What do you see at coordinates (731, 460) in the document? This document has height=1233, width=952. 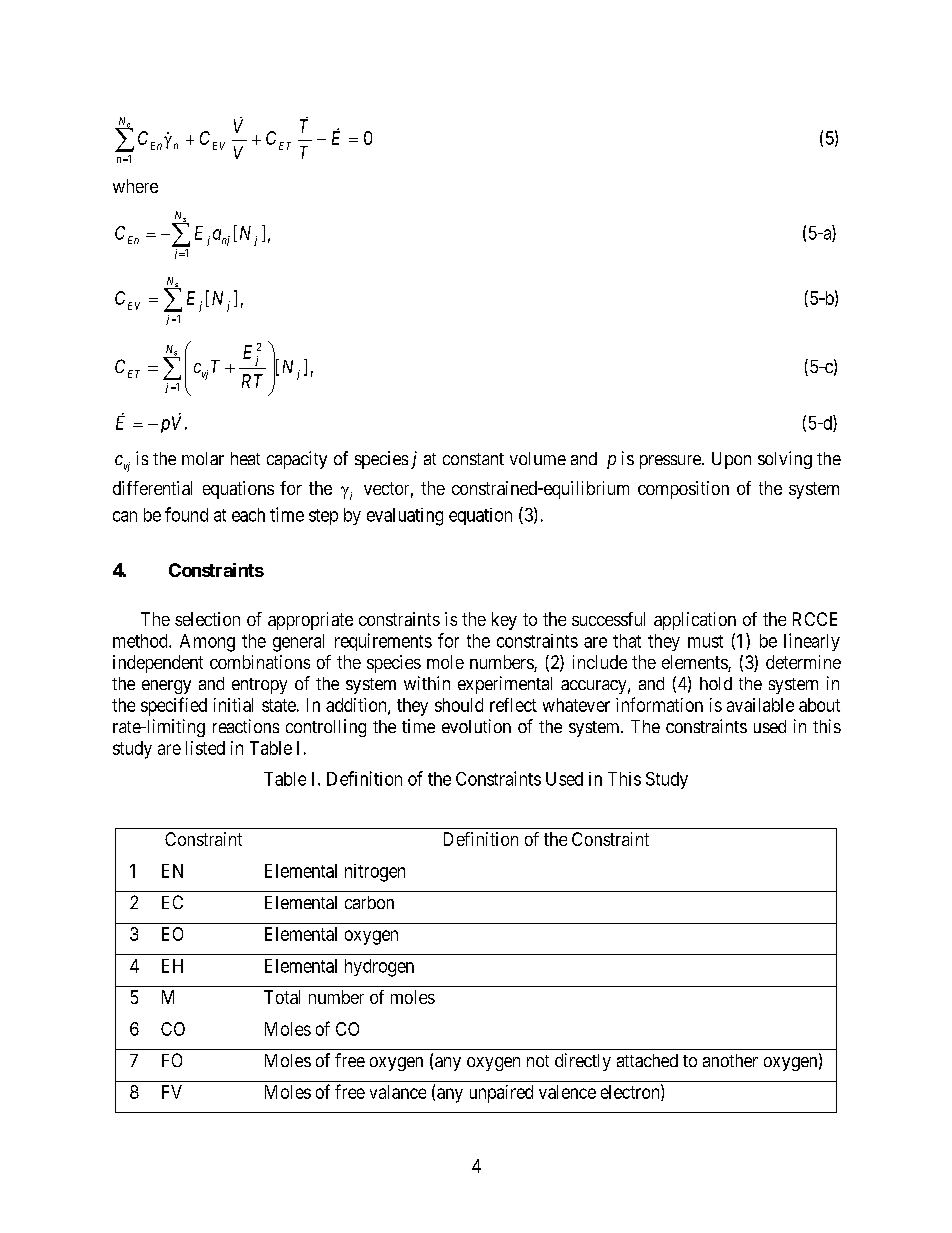 I see `Upon` at bounding box center [731, 460].
